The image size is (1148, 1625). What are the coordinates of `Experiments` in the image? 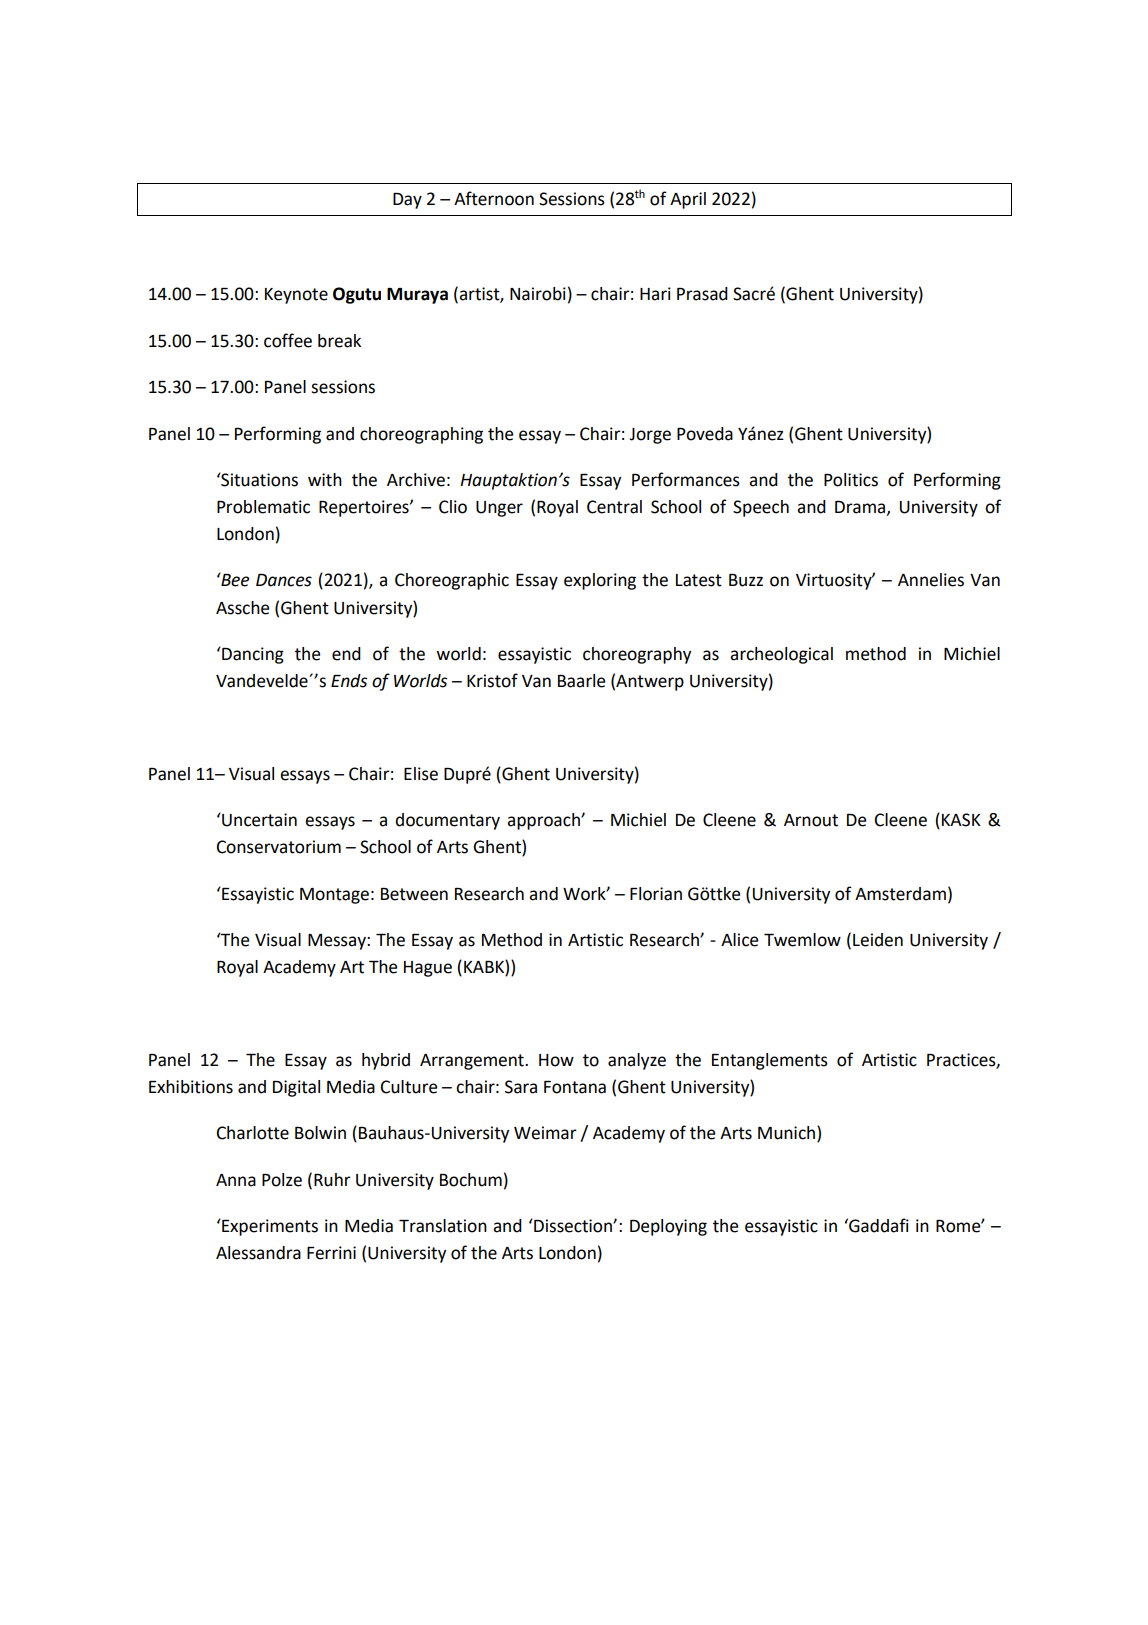 It's located at (269, 1227).
